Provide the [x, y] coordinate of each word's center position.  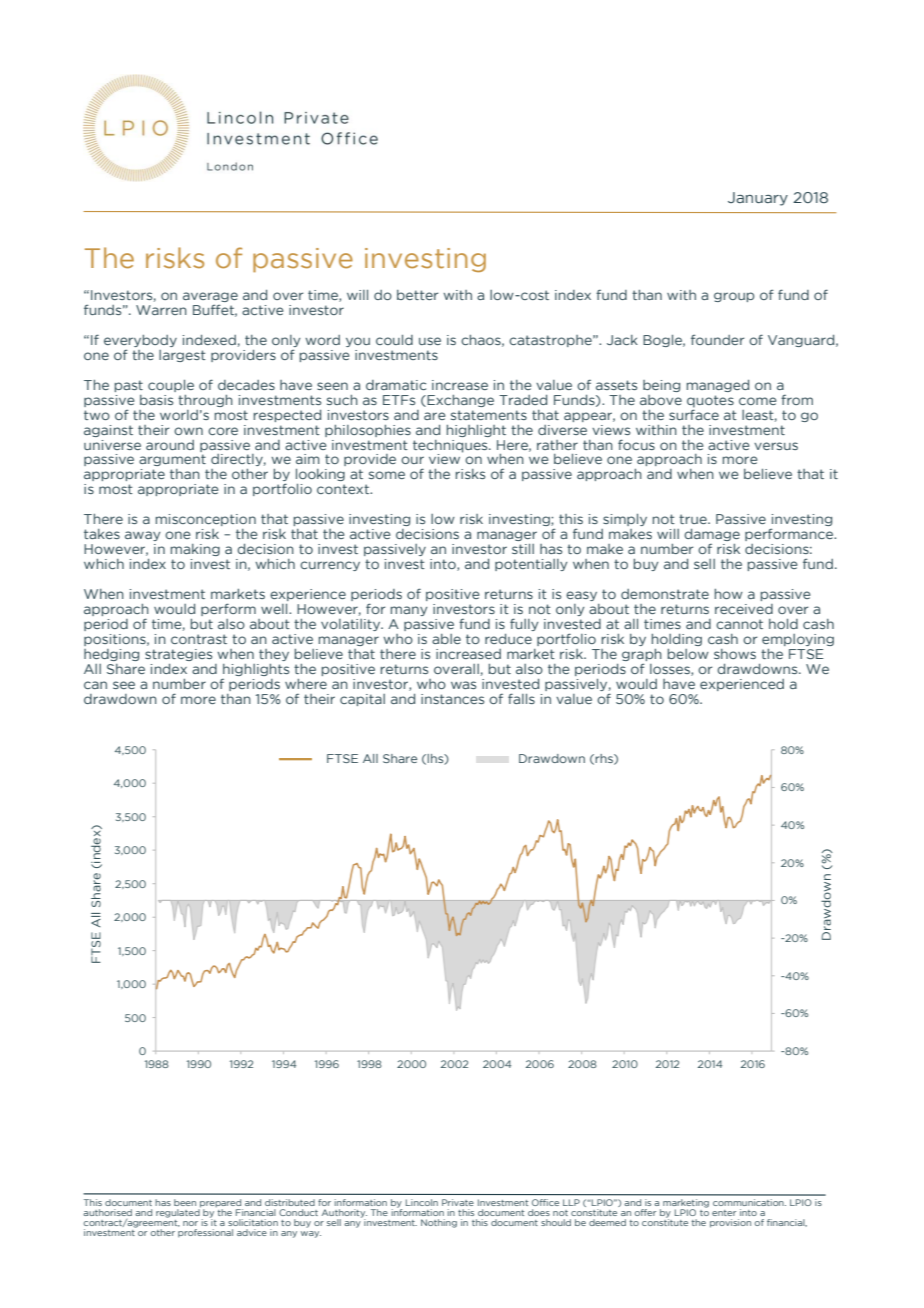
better [417, 295]
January [758, 199]
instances [452, 699]
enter [724, 1213]
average [210, 298]
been [185, 1202]
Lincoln [422, 1202]
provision [730, 1223]
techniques [451, 446]
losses [671, 670]
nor [190, 1223]
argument [172, 460]
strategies [178, 655]
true [694, 519]
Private [458, 1202]
